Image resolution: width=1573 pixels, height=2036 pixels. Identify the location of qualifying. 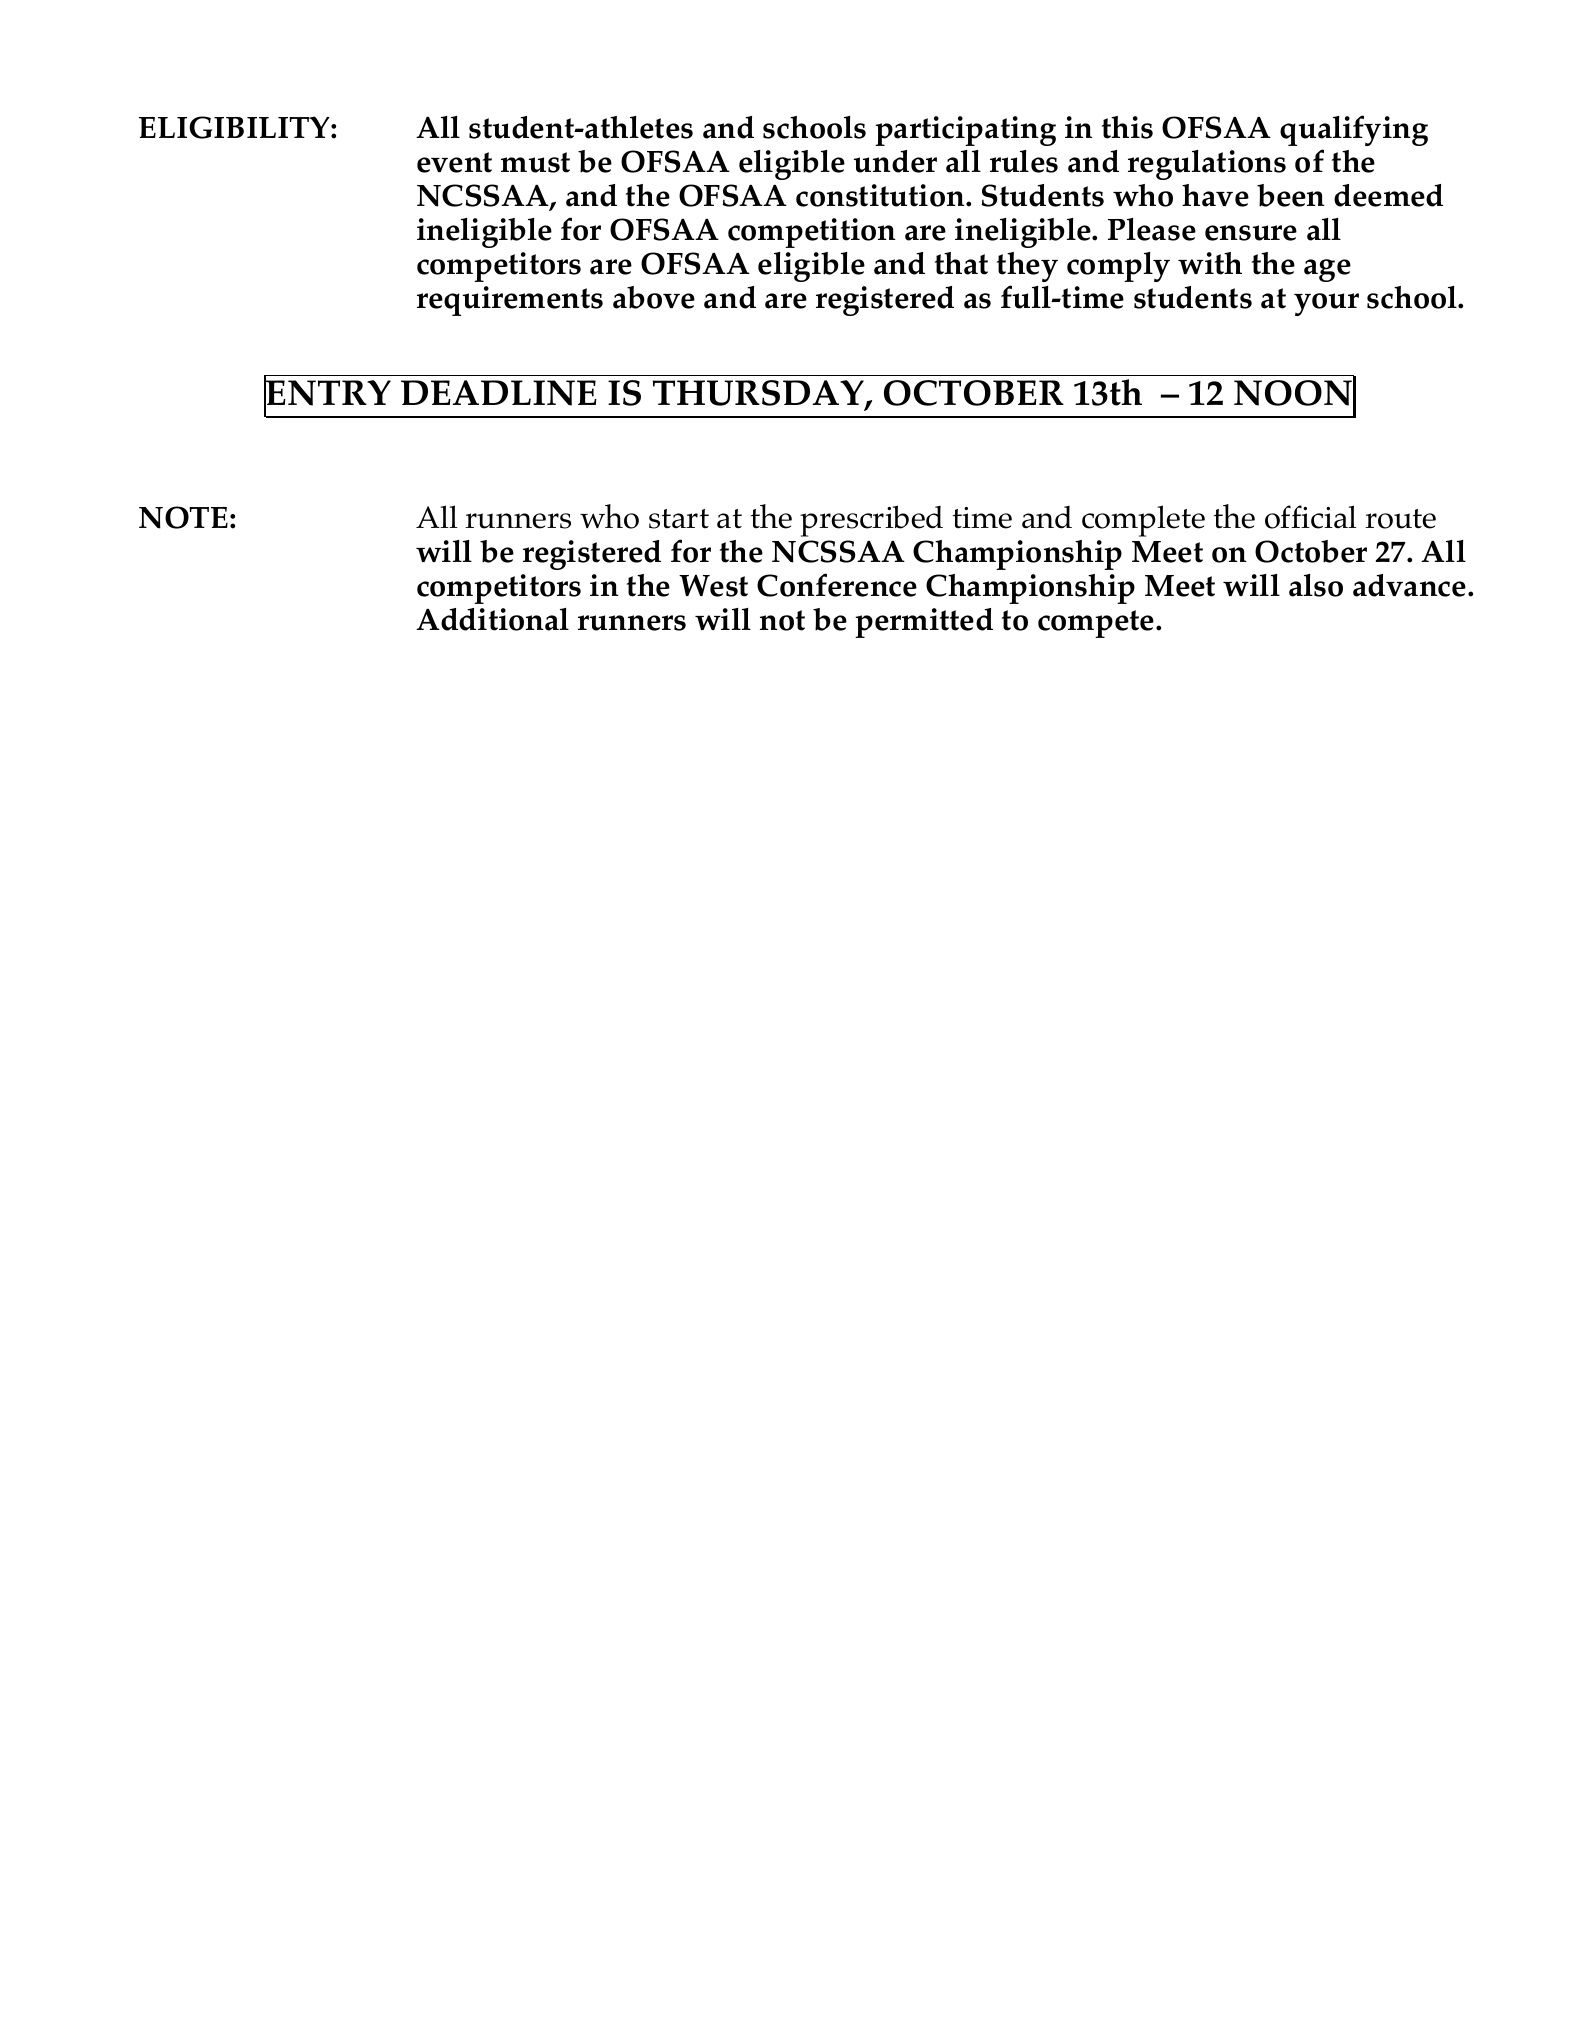
(1354, 130).
